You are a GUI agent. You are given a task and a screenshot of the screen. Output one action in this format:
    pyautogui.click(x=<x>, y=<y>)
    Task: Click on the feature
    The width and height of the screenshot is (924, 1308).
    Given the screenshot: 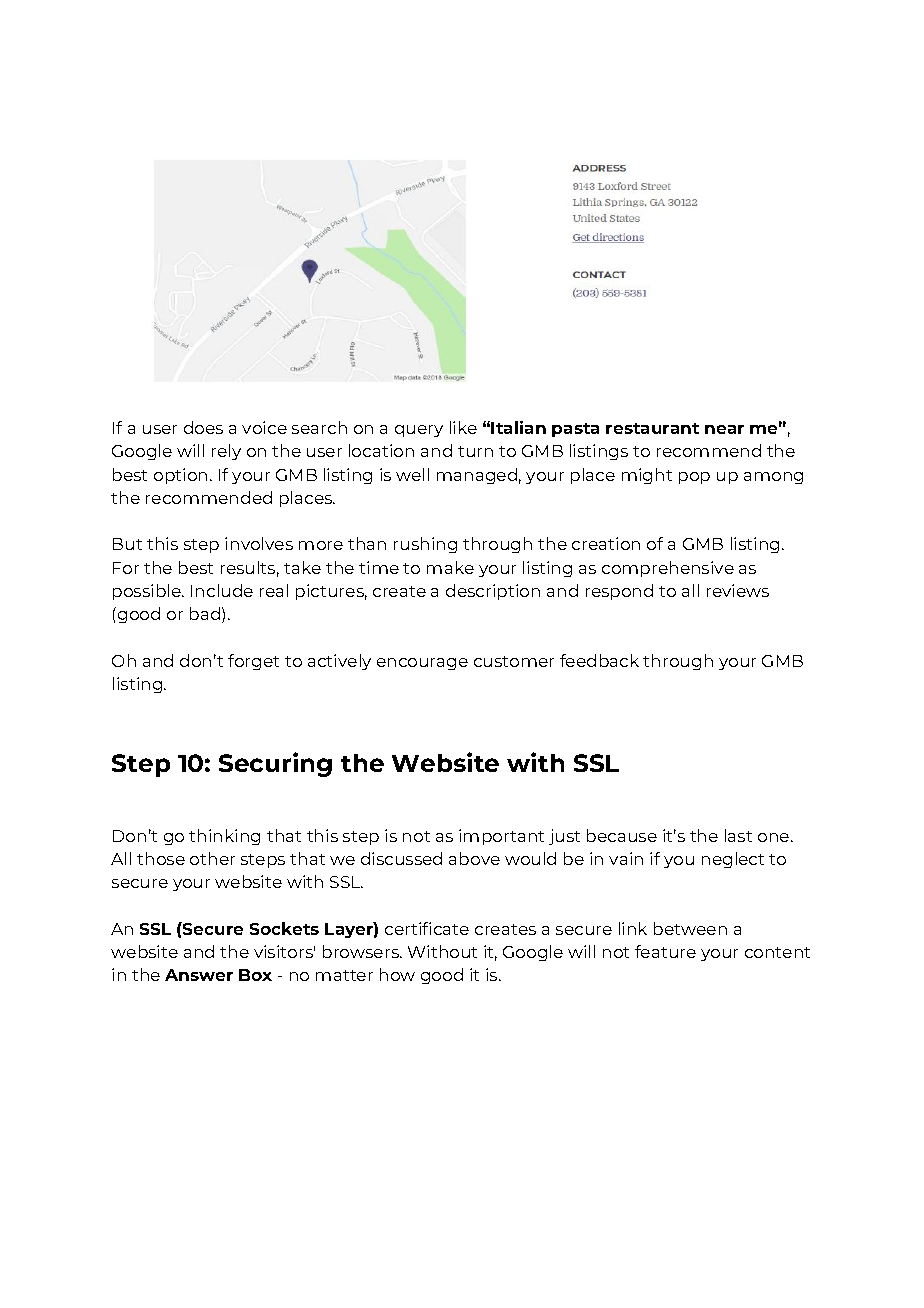 What is the action you would take?
    pyautogui.click(x=665, y=951)
